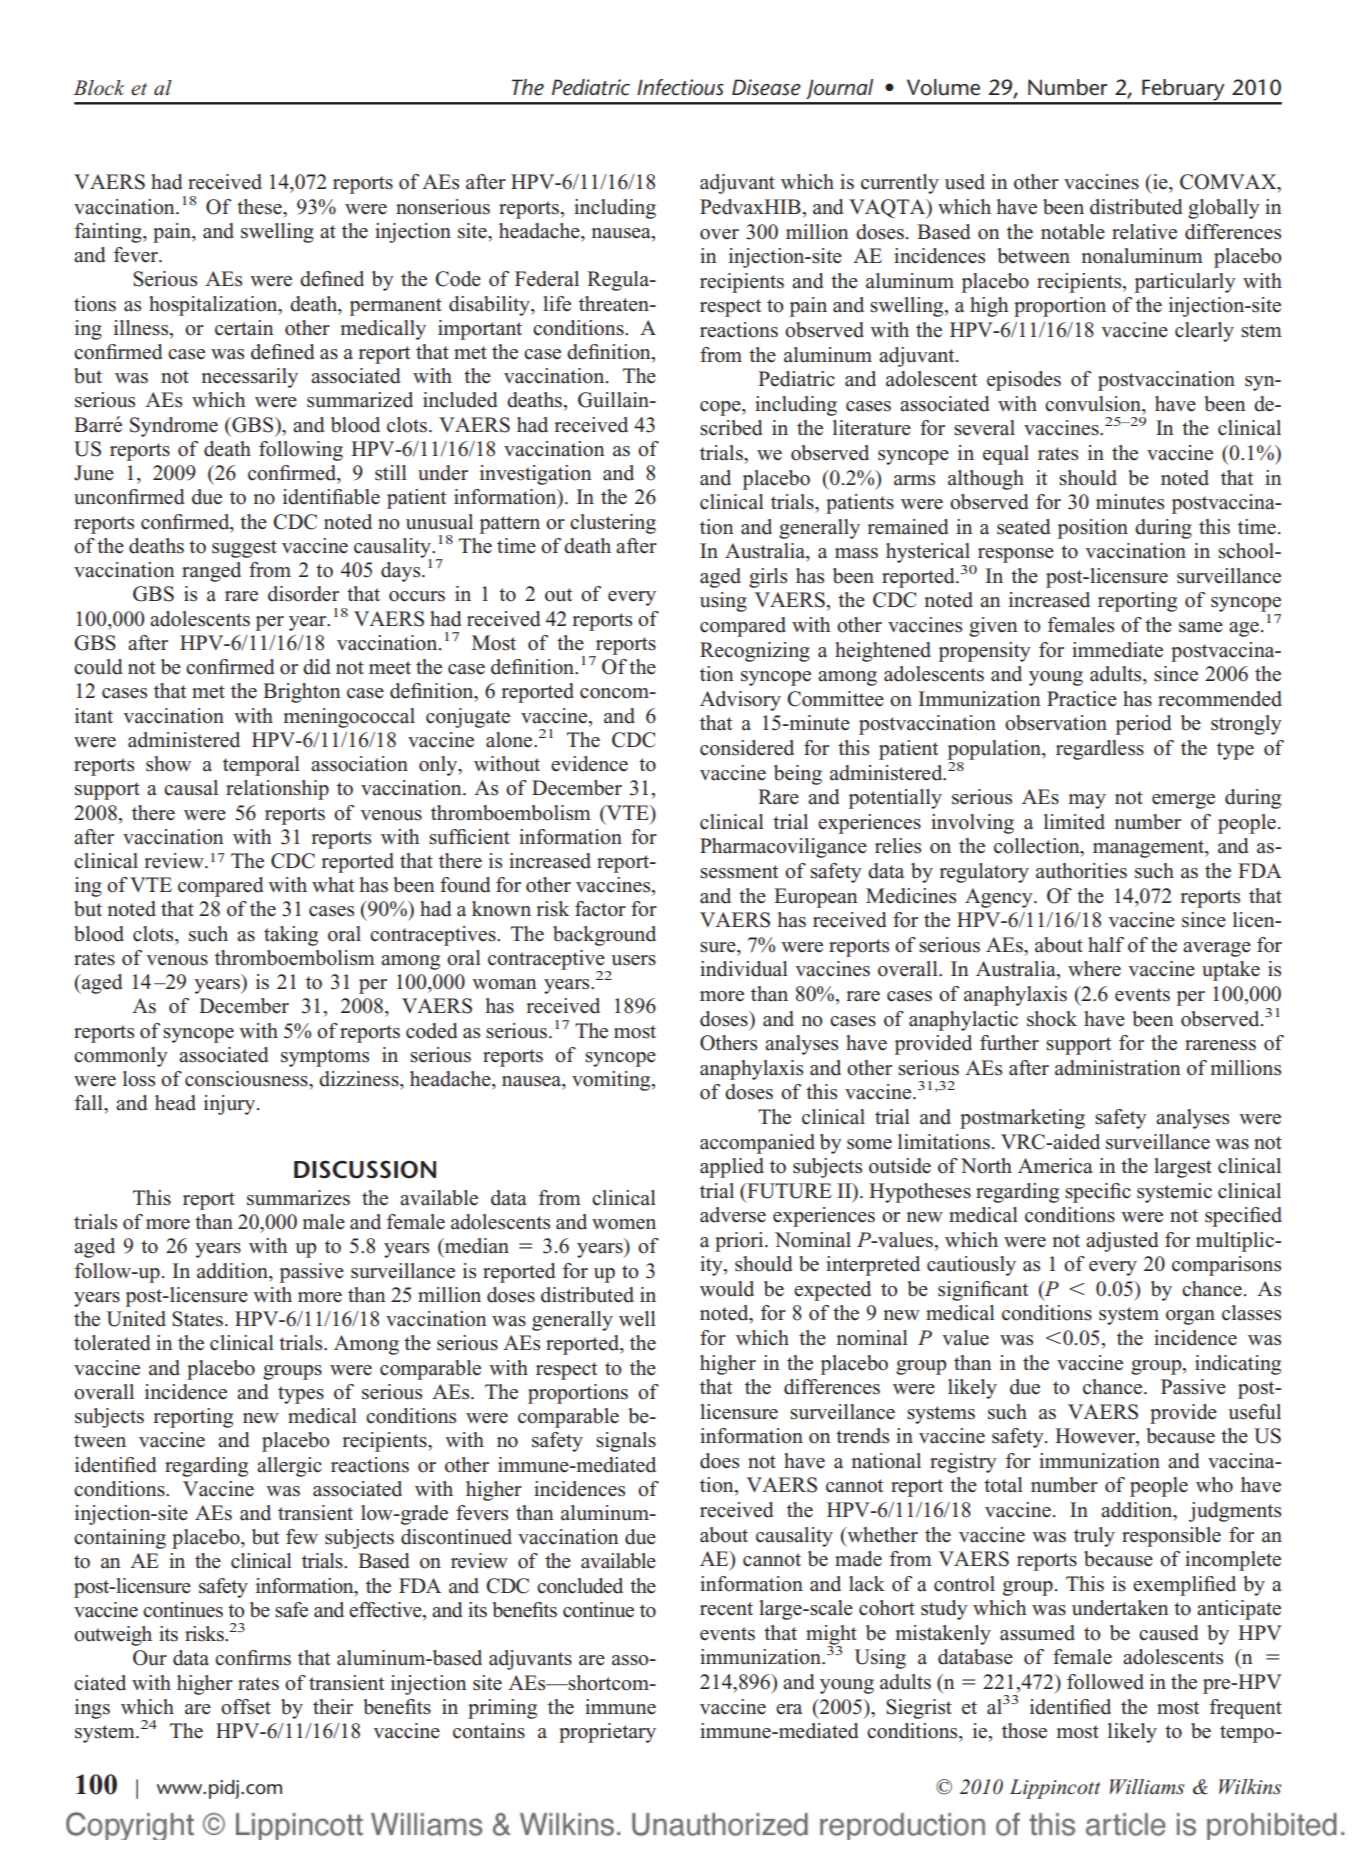  What do you see at coordinates (680, 87) in the screenshot?
I see `Infectious` at bounding box center [680, 87].
